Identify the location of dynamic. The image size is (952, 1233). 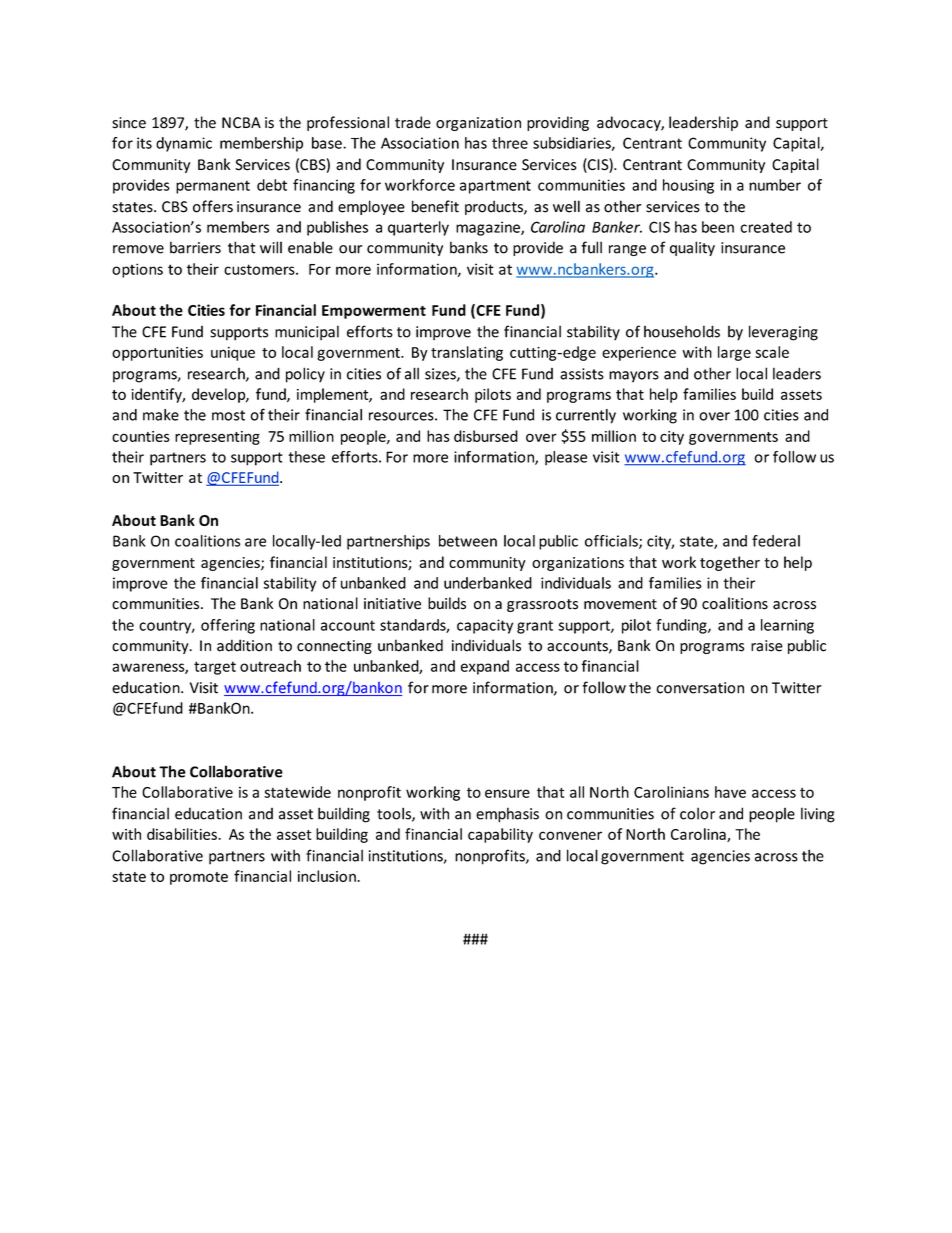
(184, 144).
